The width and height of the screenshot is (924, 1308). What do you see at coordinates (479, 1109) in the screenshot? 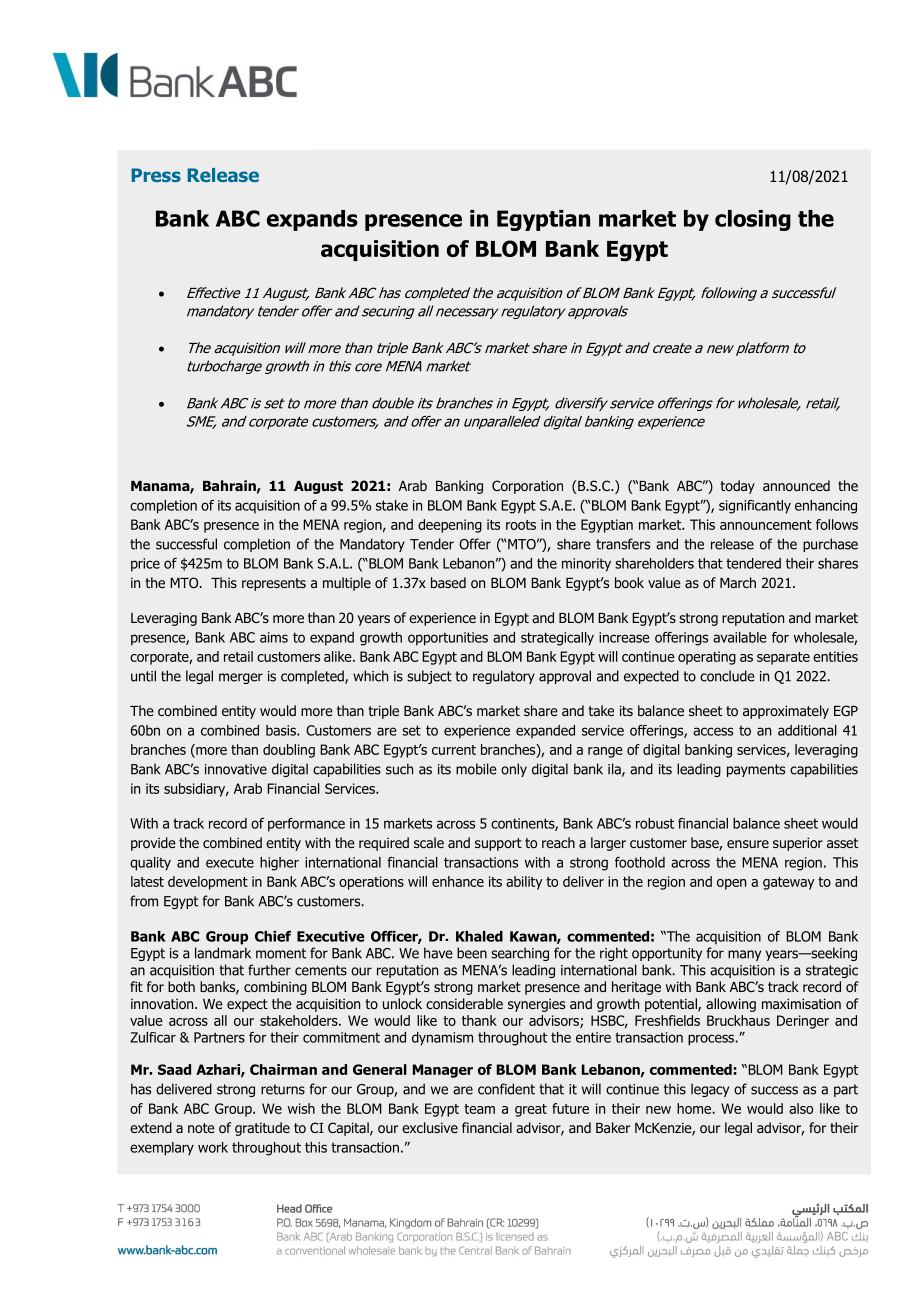
I see `team` at bounding box center [479, 1109].
